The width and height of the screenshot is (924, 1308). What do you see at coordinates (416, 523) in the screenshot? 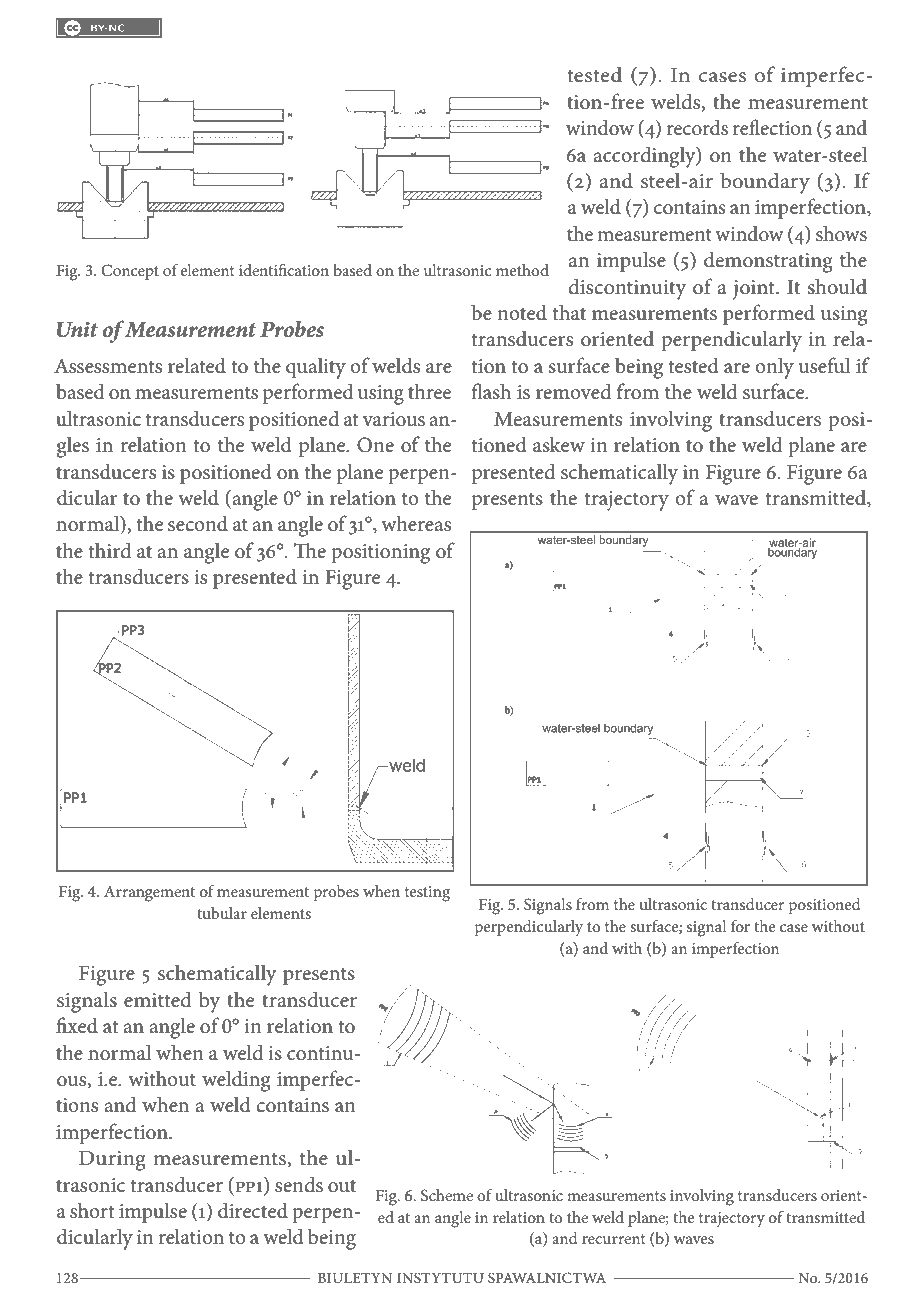
I see `whereas` at bounding box center [416, 523].
